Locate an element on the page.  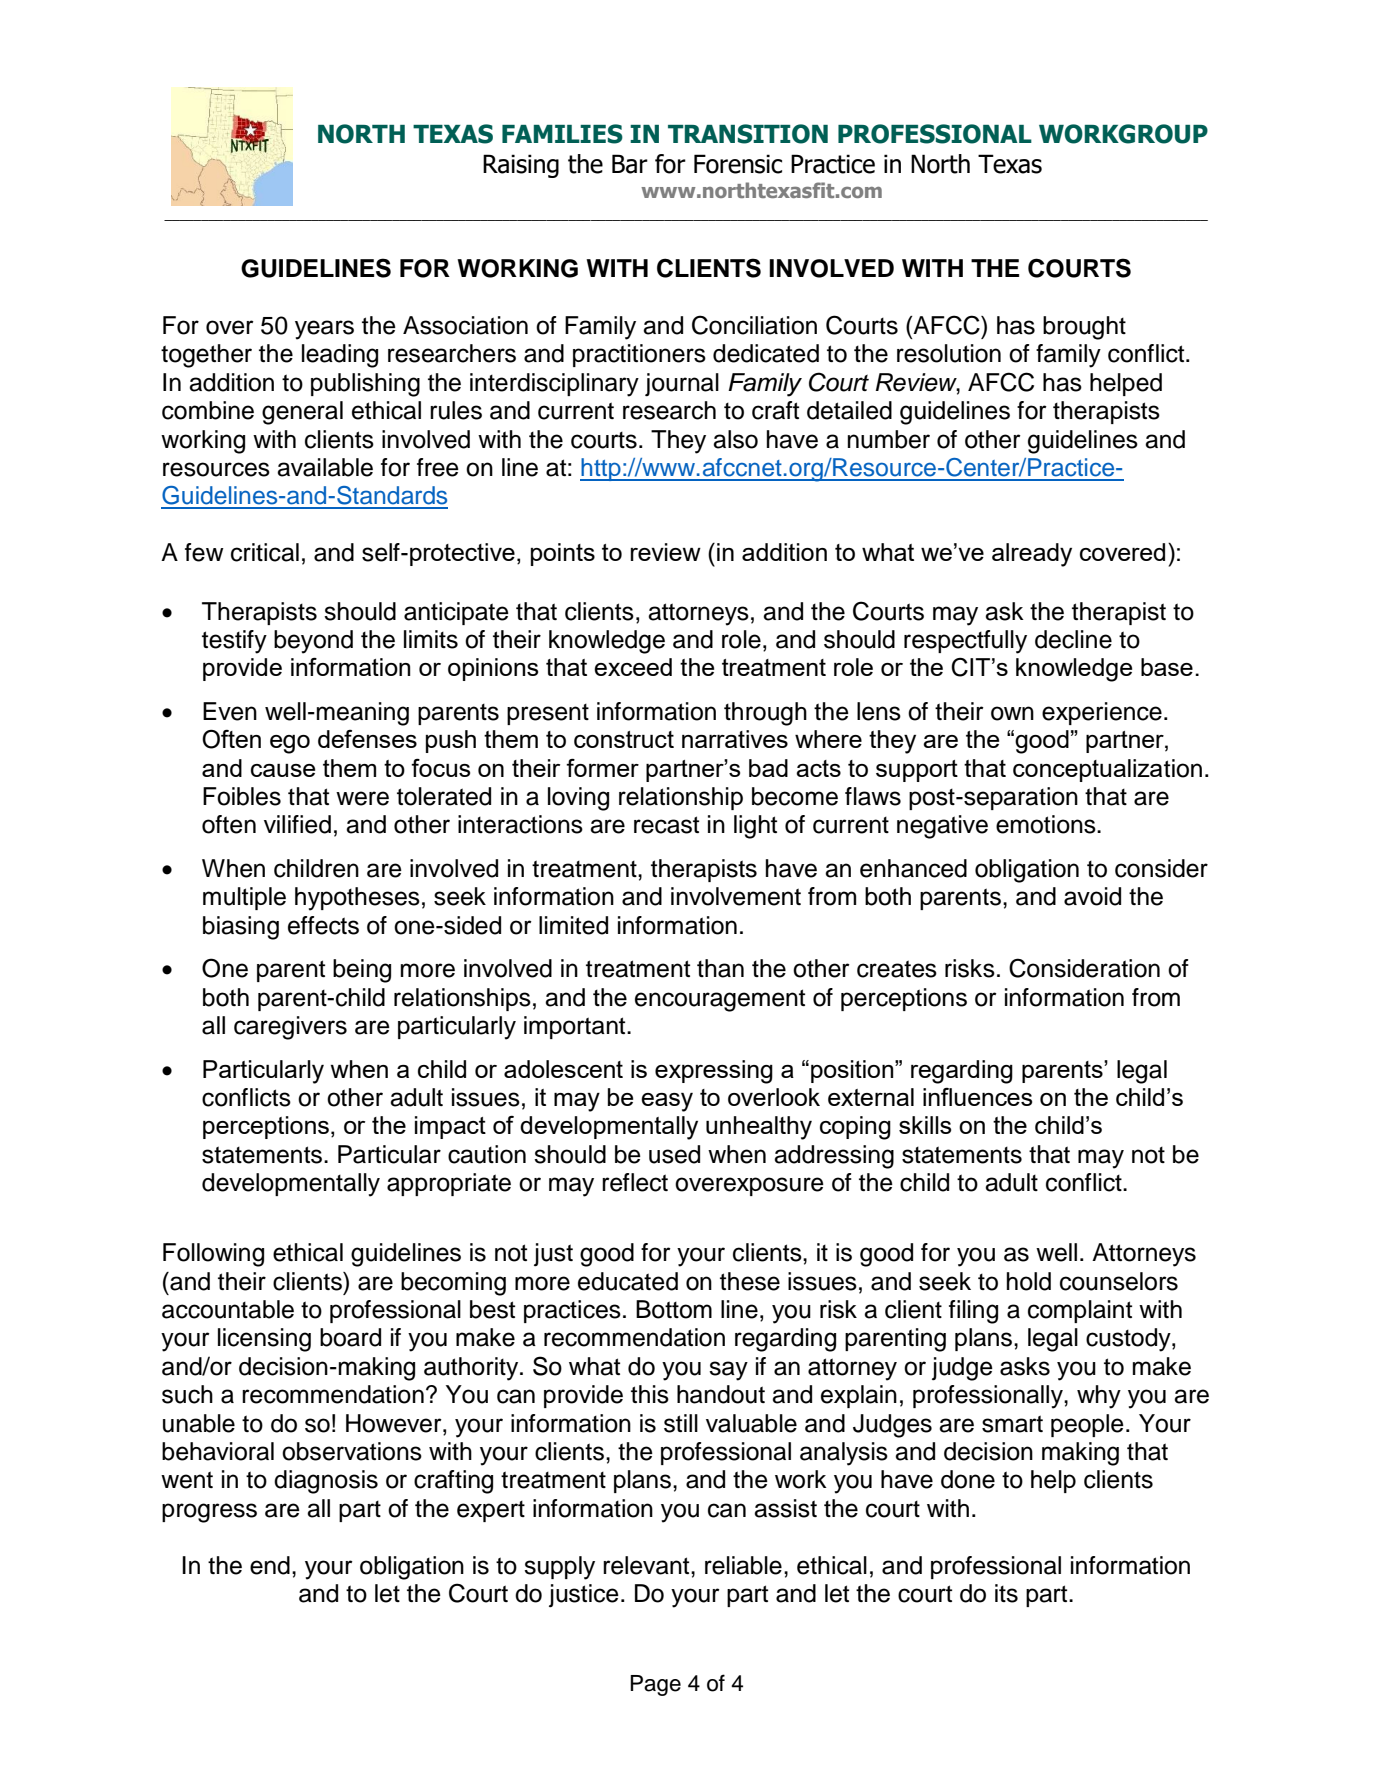
effects is located at coordinates (323, 925).
